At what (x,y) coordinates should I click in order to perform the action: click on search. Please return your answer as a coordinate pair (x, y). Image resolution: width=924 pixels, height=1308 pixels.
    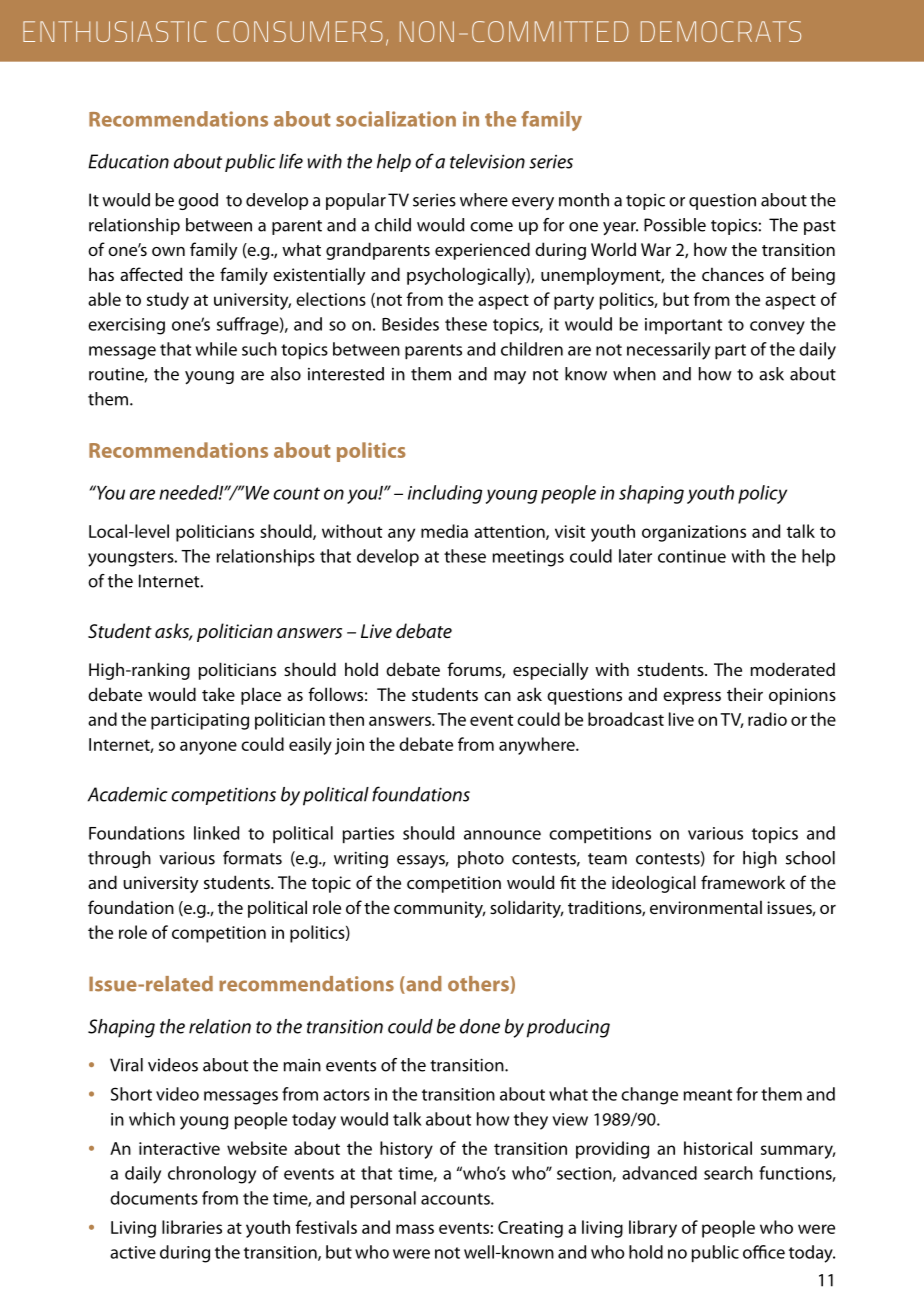
    Looking at the image, I should click on (728, 1173).
